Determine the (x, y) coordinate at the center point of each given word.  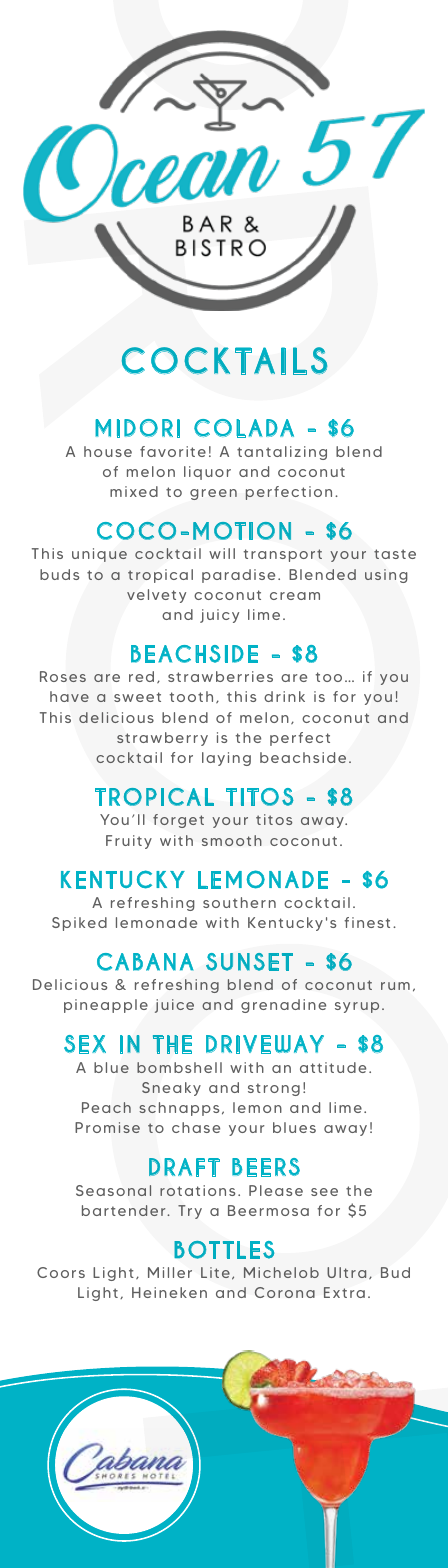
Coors (61, 1272)
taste (395, 554)
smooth (232, 840)
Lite (215, 1272)
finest (367, 922)
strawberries (220, 676)
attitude (333, 1067)
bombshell (179, 1067)
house (108, 451)
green (213, 494)
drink (284, 696)
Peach (106, 1107)
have (69, 696)
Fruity (129, 842)
